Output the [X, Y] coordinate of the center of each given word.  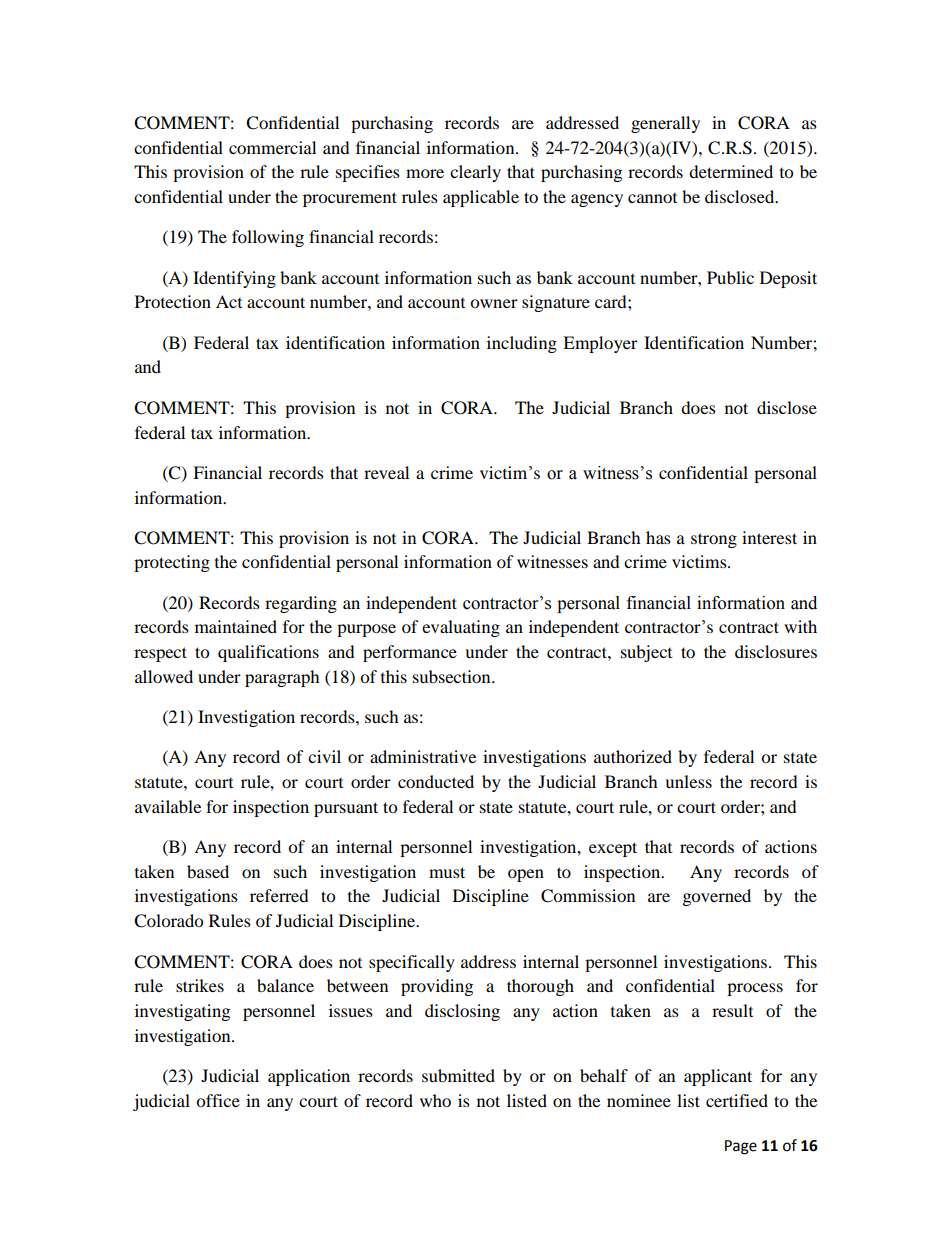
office [218, 1100]
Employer [600, 344]
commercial [272, 147]
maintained [236, 626]
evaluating [461, 628]
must [447, 872]
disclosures [776, 651]
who [435, 1100]
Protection [173, 301]
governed [717, 897]
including [522, 344]
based [208, 871]
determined [731, 171]
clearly [475, 173]
